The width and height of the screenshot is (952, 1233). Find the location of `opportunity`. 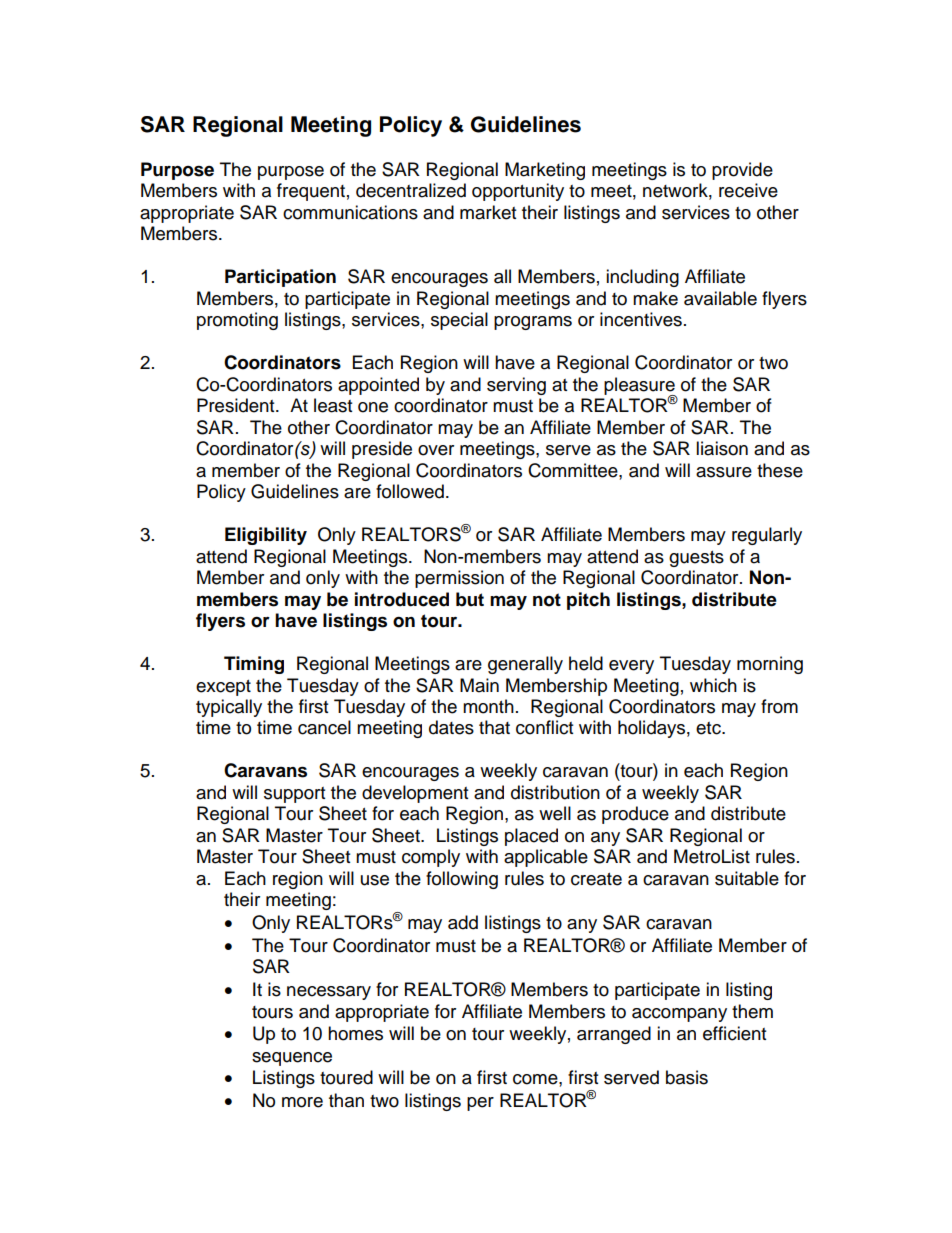

opportunity is located at coordinates (518, 192).
